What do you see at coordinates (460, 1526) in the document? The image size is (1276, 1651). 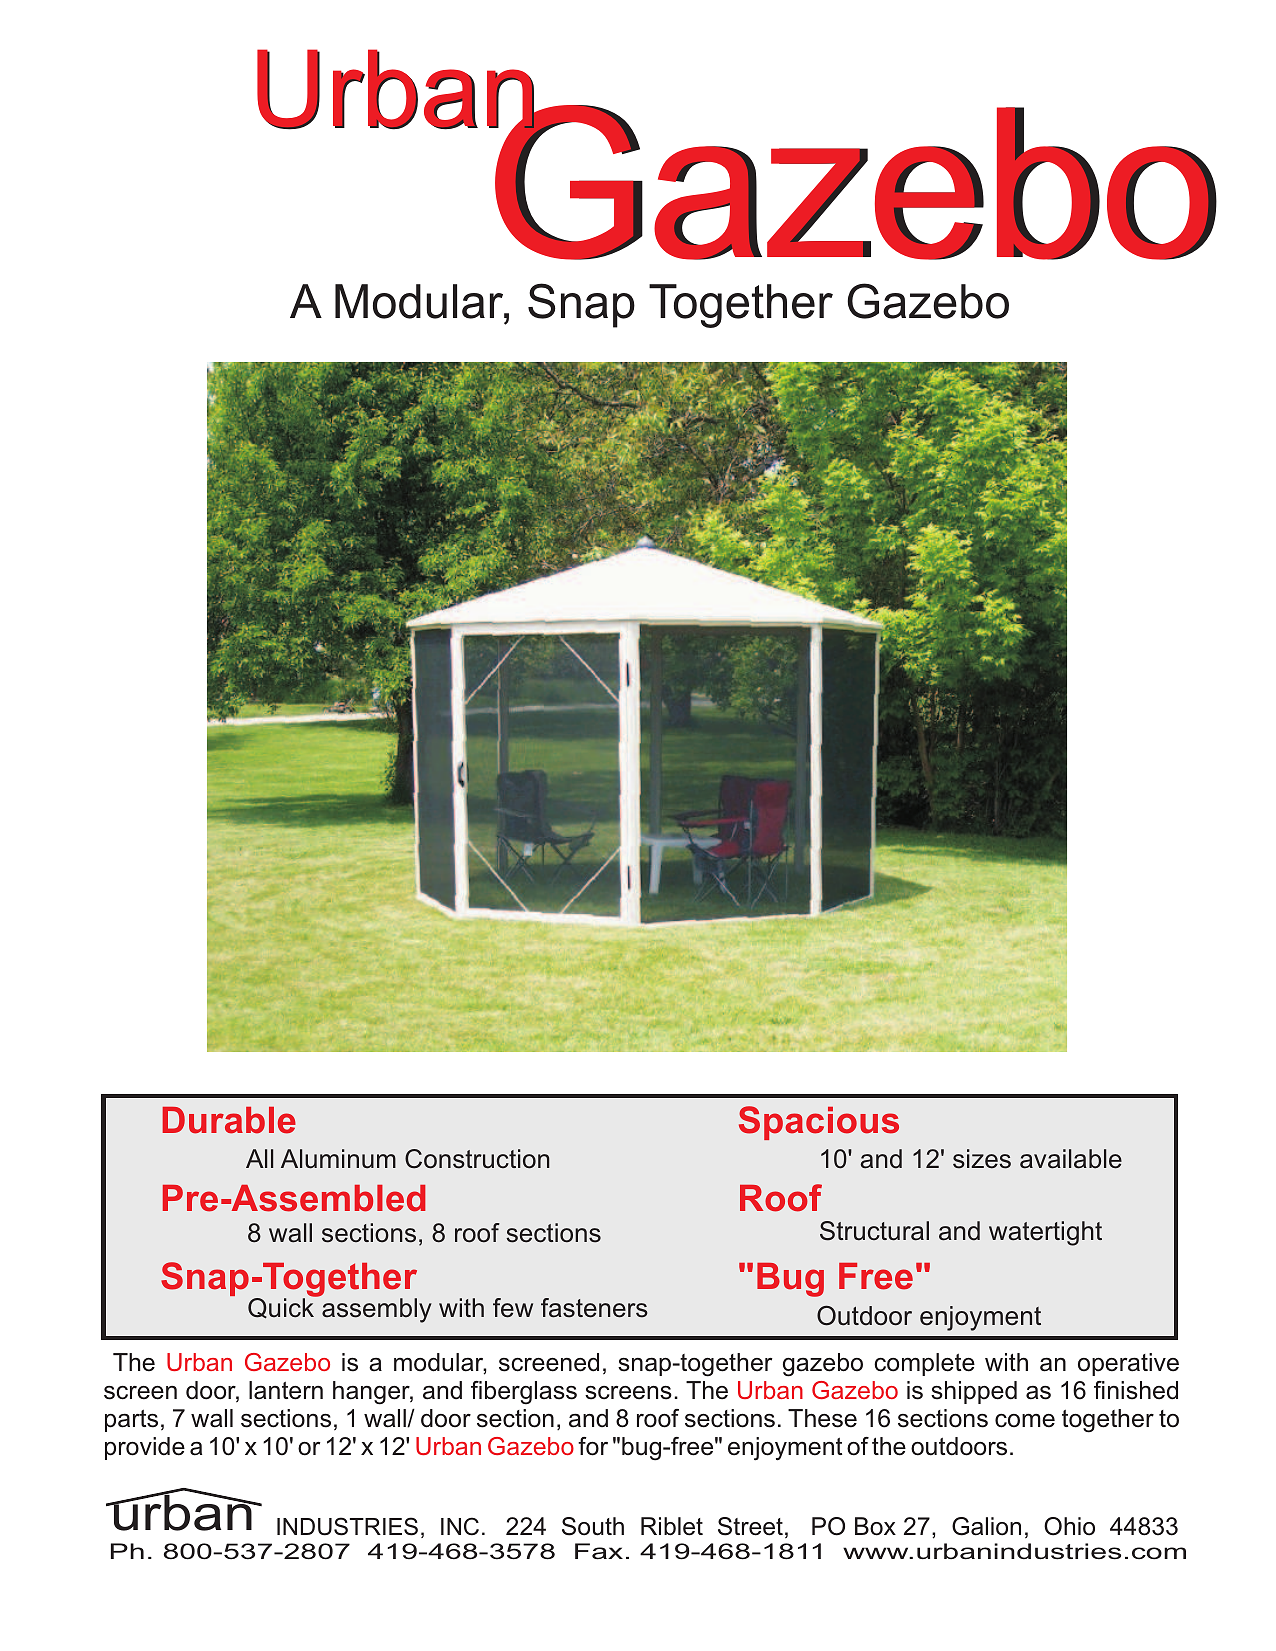 I see `INC` at bounding box center [460, 1526].
